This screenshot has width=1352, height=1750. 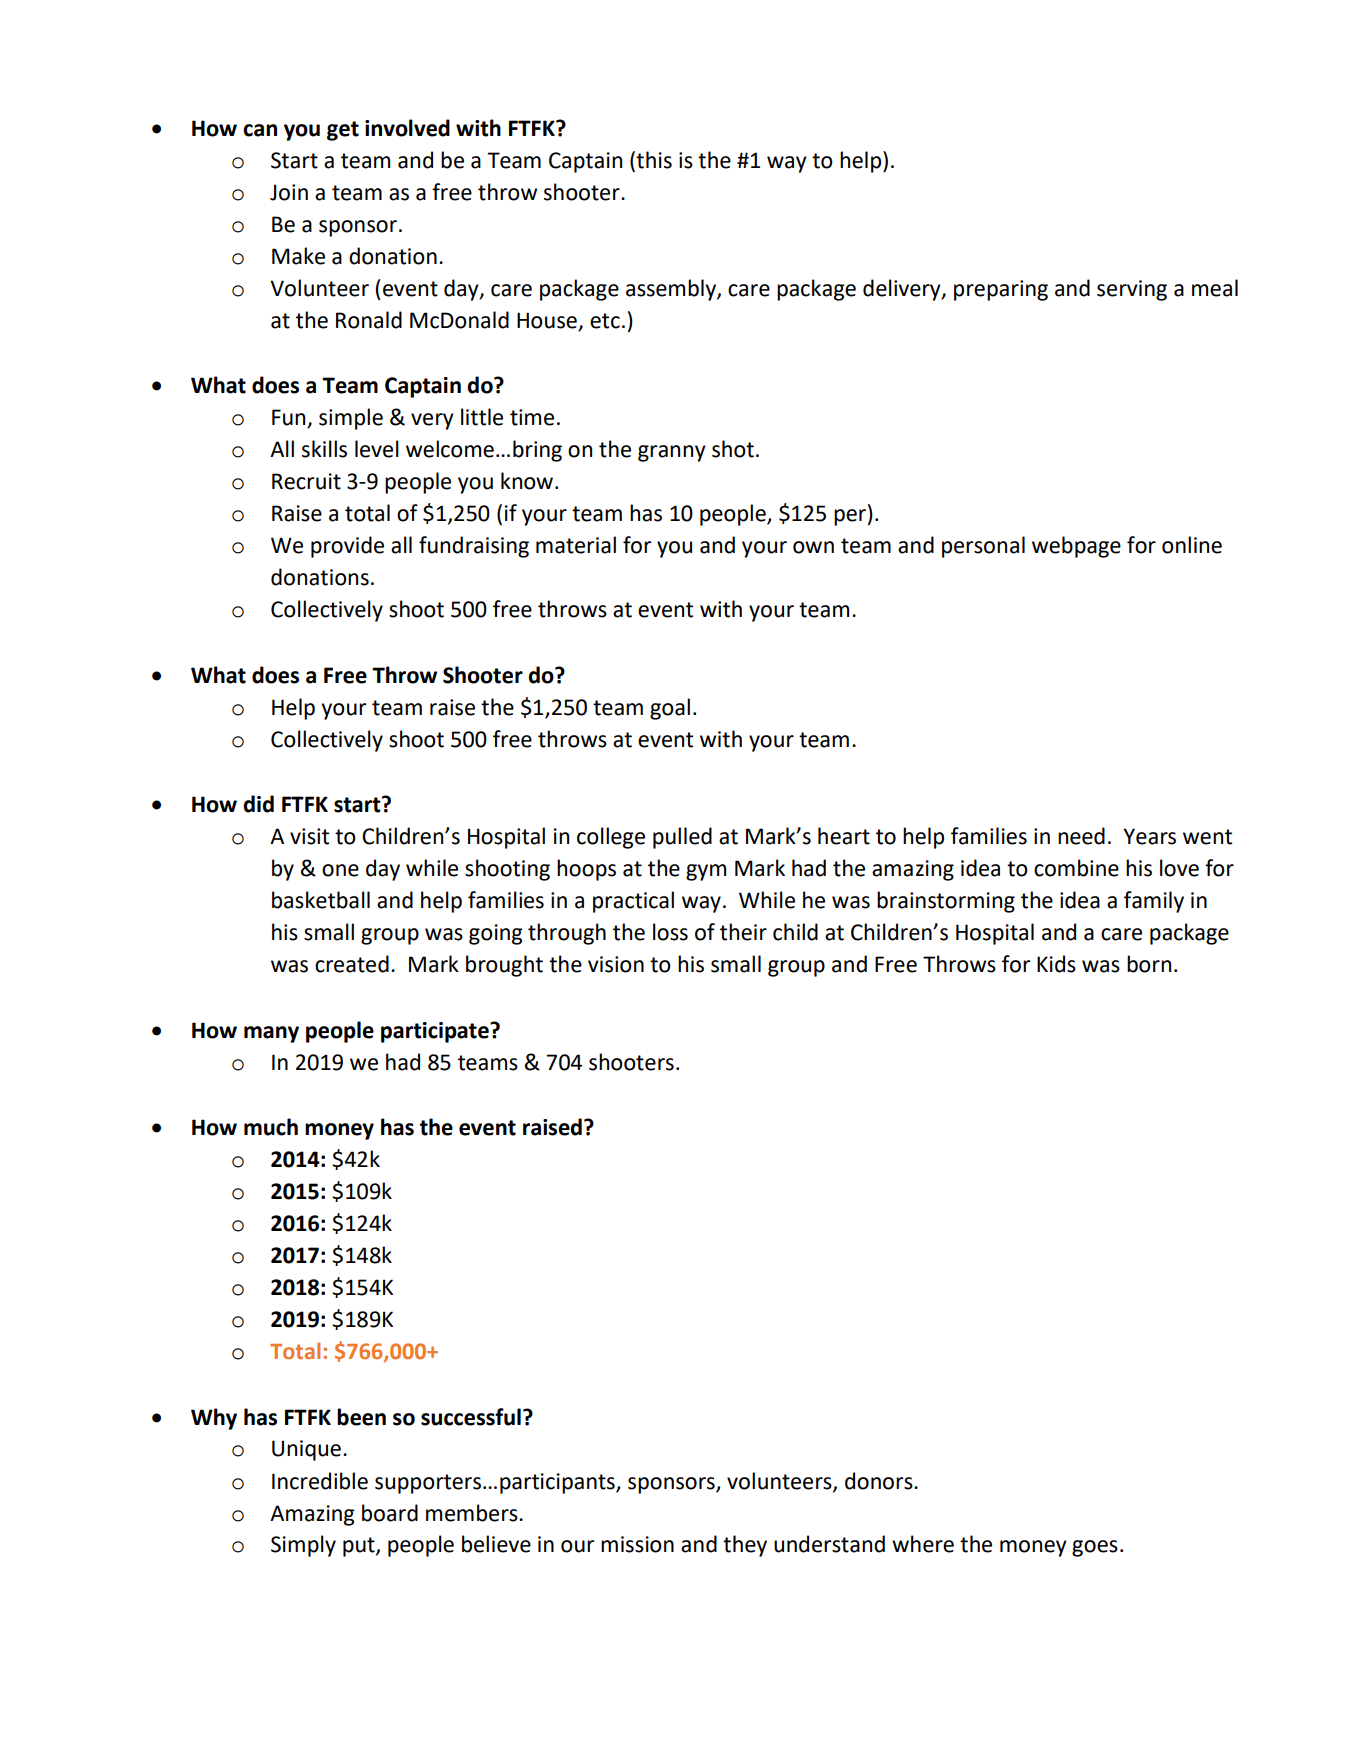 What do you see at coordinates (320, 1481) in the screenshot?
I see `Incredible` at bounding box center [320, 1481].
